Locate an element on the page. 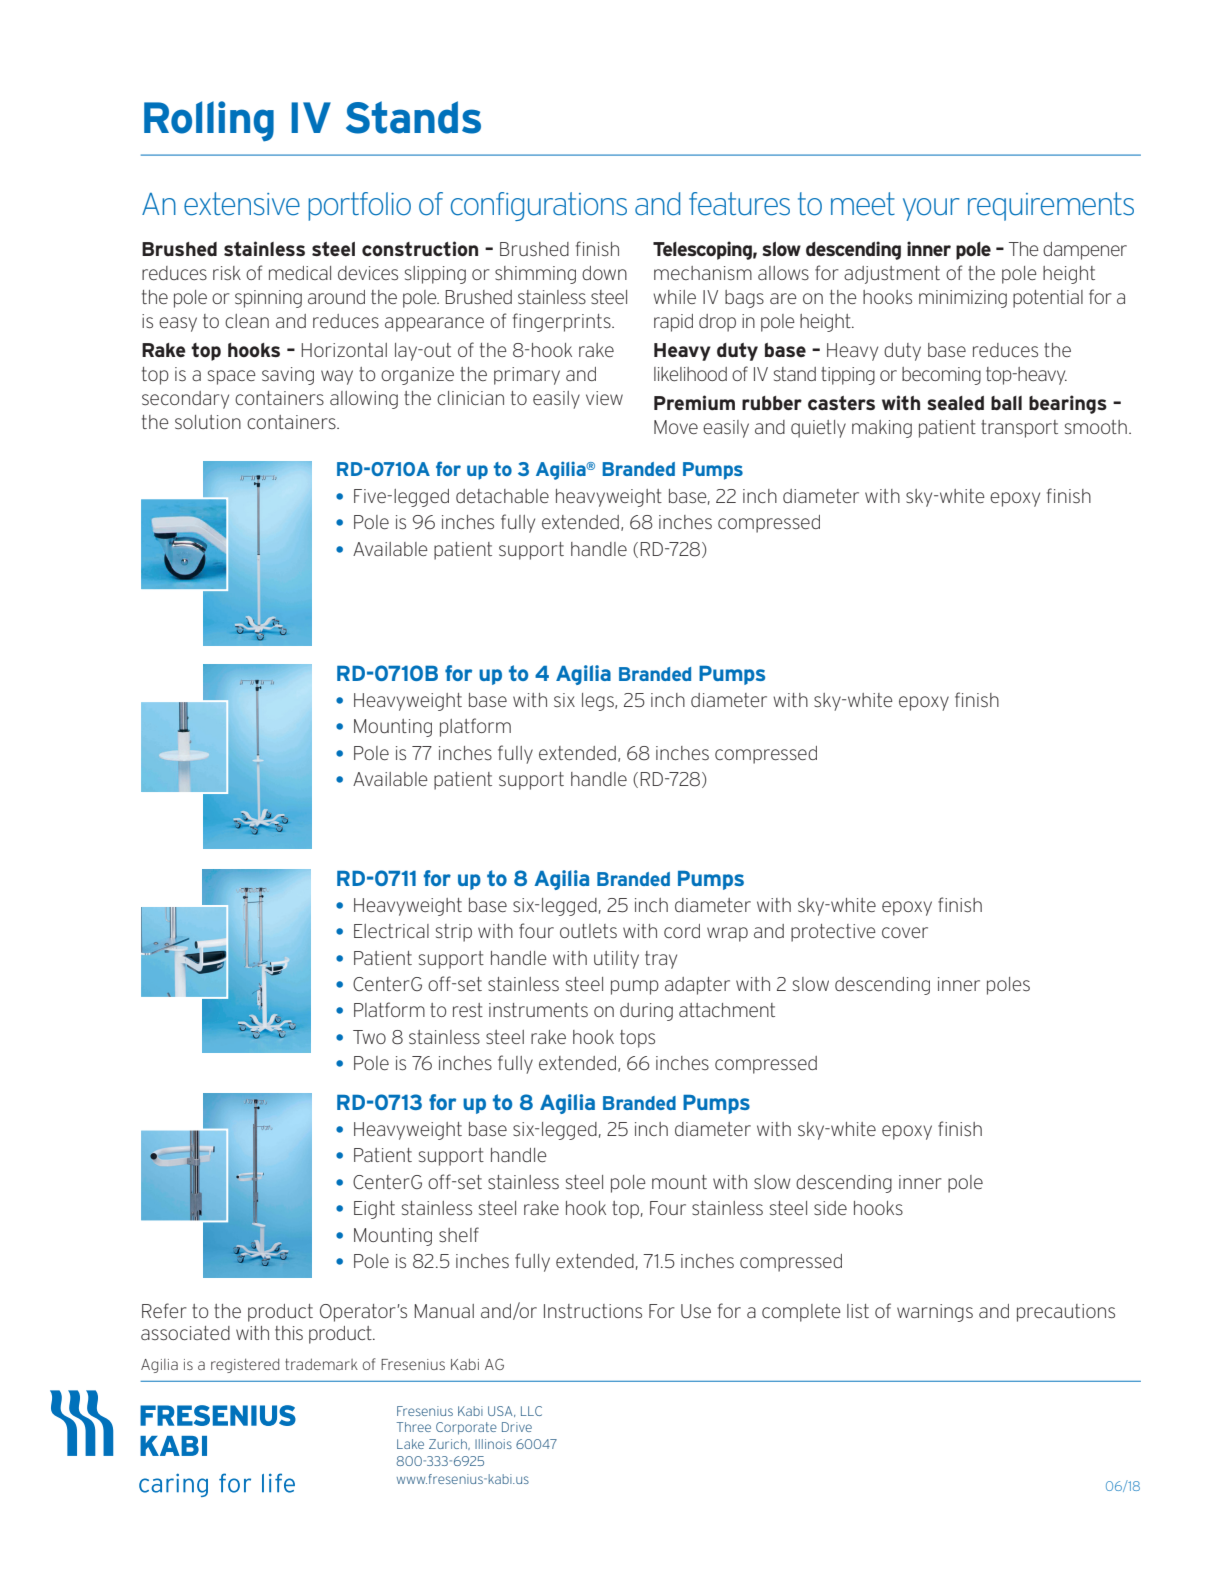  registered is located at coordinates (245, 1365).
